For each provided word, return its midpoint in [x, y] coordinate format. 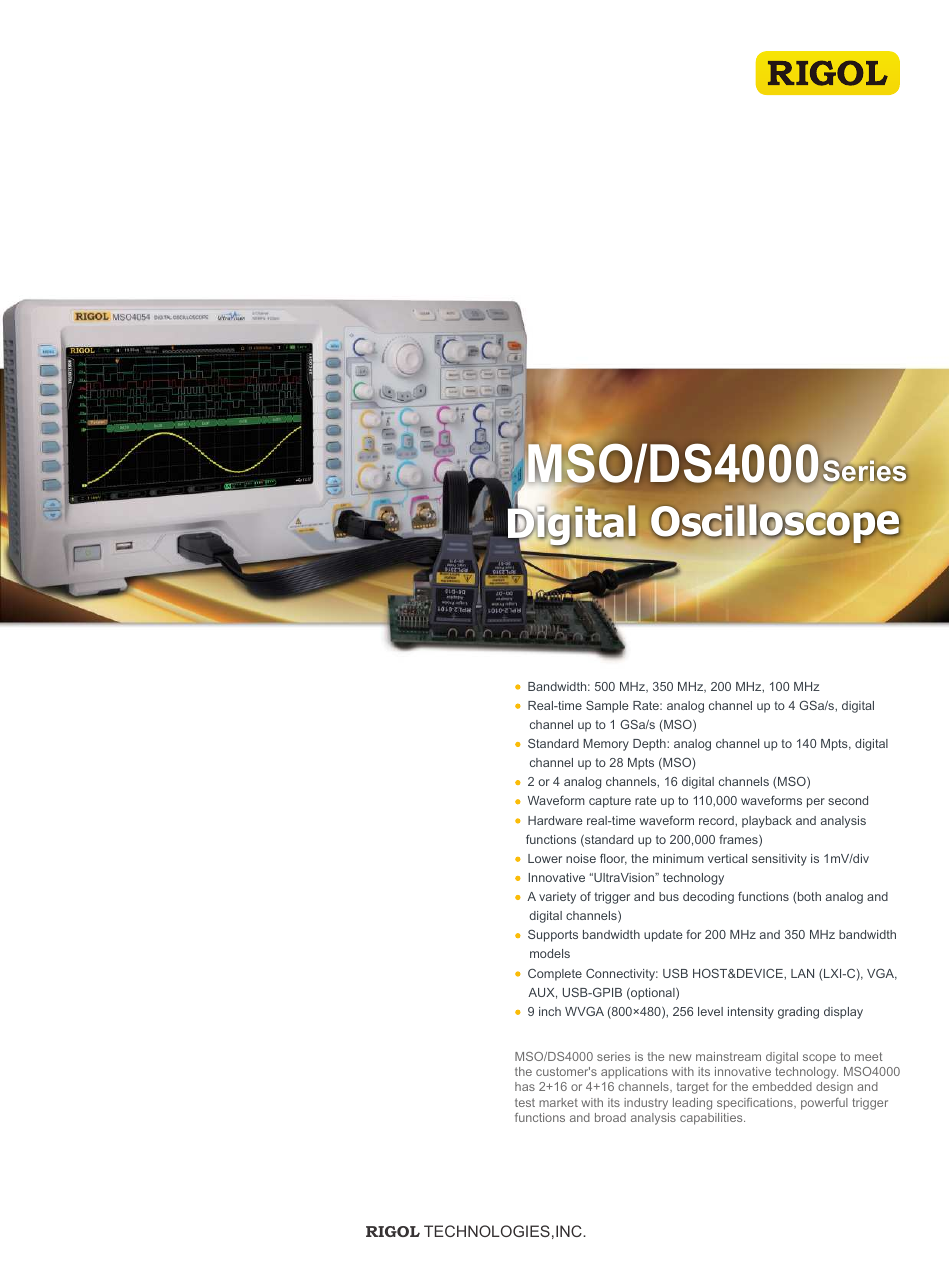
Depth [650, 745]
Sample [607, 707]
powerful [824, 1104]
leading [692, 1104]
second [848, 800]
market [558, 1102]
